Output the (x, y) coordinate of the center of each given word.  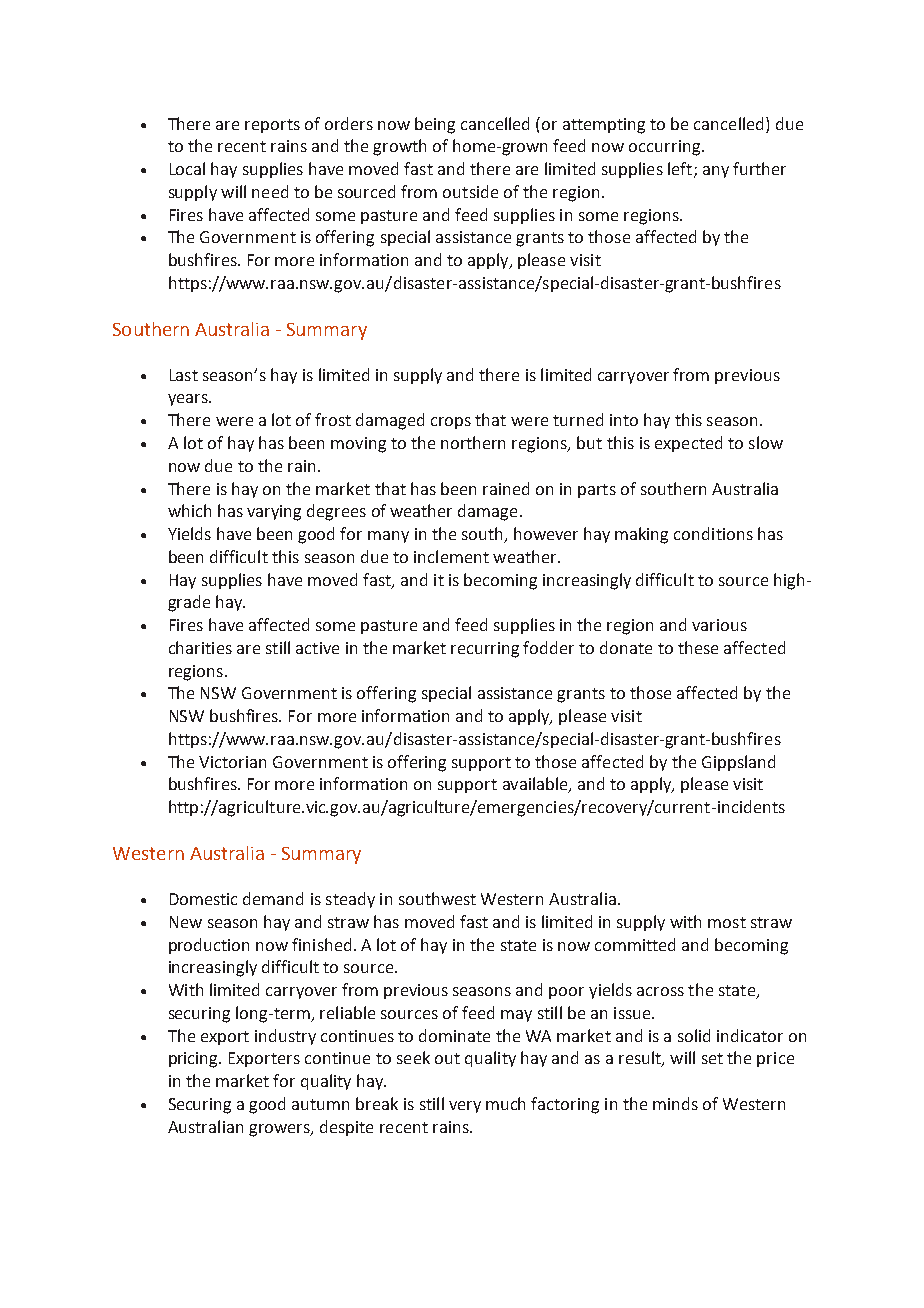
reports (272, 126)
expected (688, 444)
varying (274, 513)
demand (273, 898)
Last (184, 375)
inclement (451, 556)
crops (451, 423)
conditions (713, 533)
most (727, 922)
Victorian (232, 762)
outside (470, 191)
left (680, 168)
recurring (485, 650)
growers (280, 1130)
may (516, 1016)
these (698, 647)
